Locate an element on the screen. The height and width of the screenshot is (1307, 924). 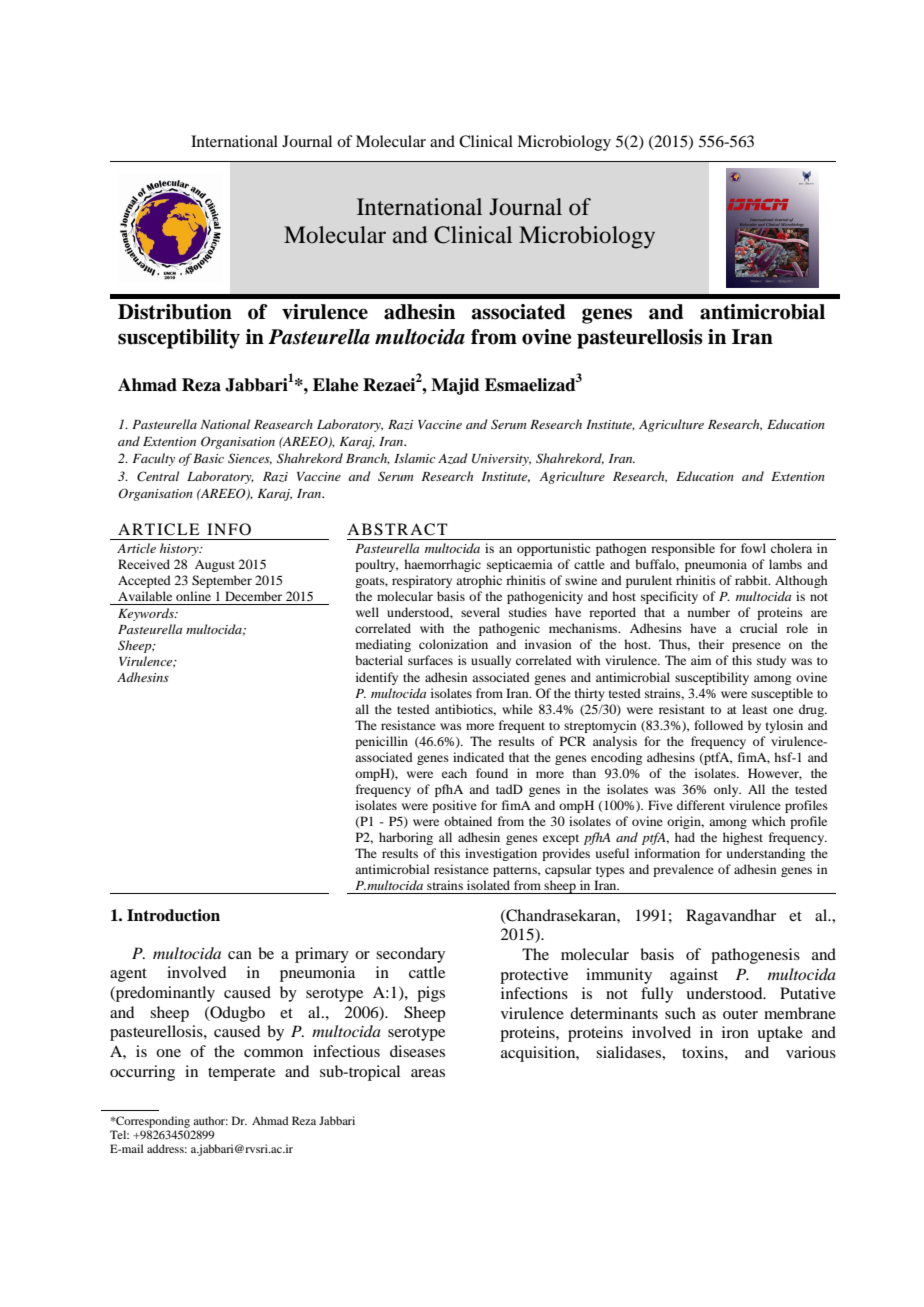
investigation is located at coordinates (501, 854).
